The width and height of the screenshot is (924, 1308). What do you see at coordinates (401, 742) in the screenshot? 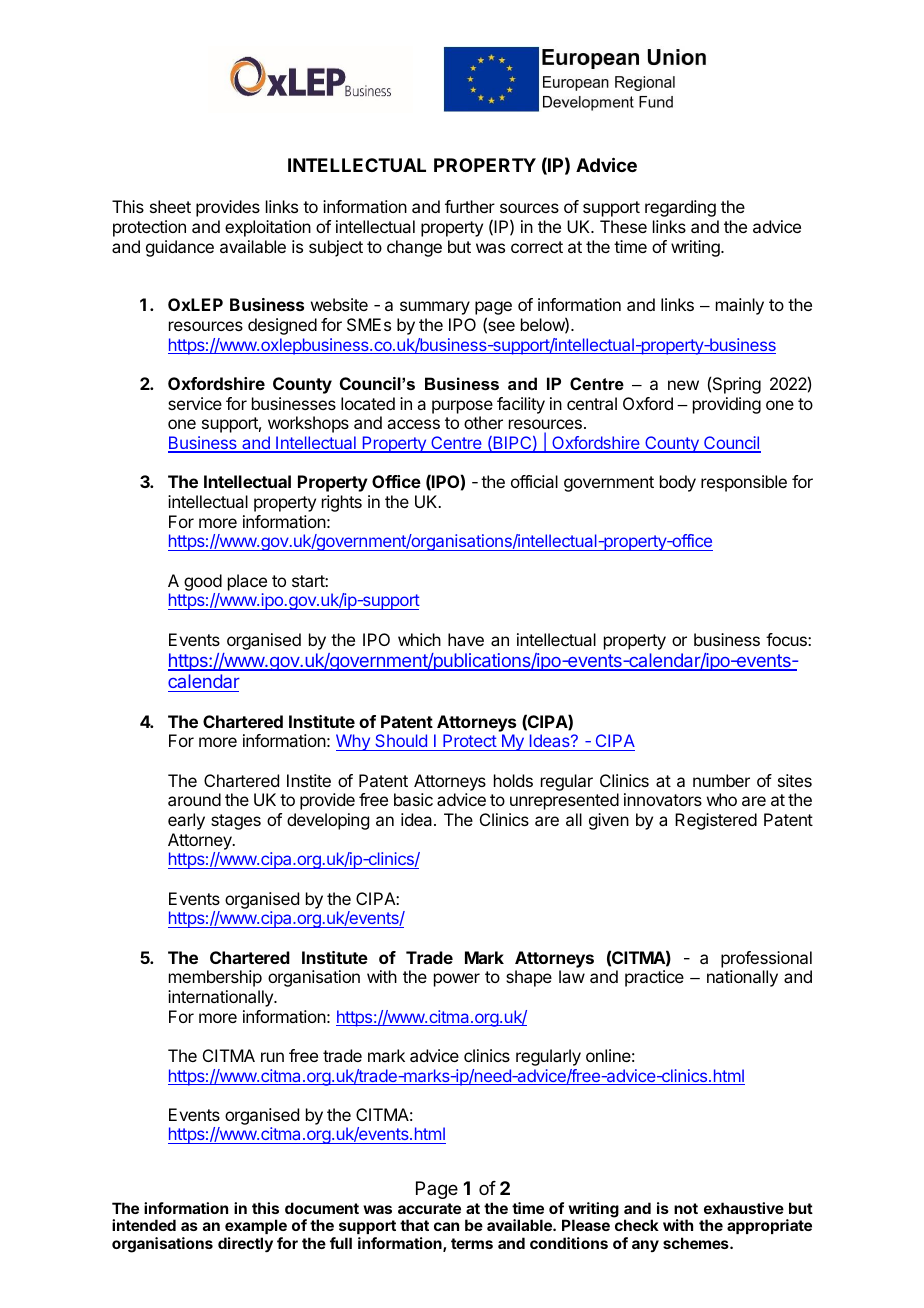
I see `Should` at bounding box center [401, 742].
